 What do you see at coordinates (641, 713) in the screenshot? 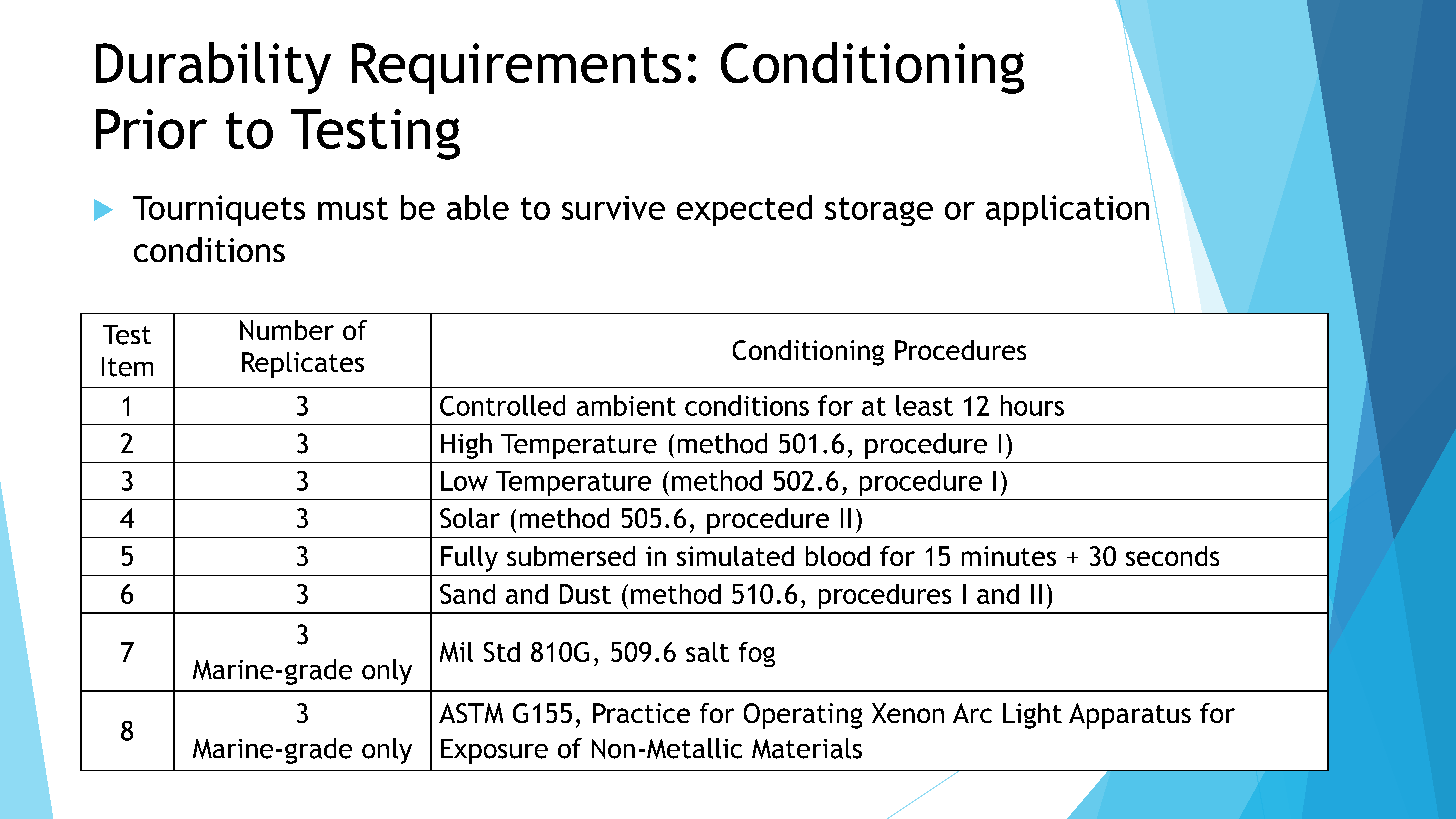
I see `Practice` at bounding box center [641, 713].
